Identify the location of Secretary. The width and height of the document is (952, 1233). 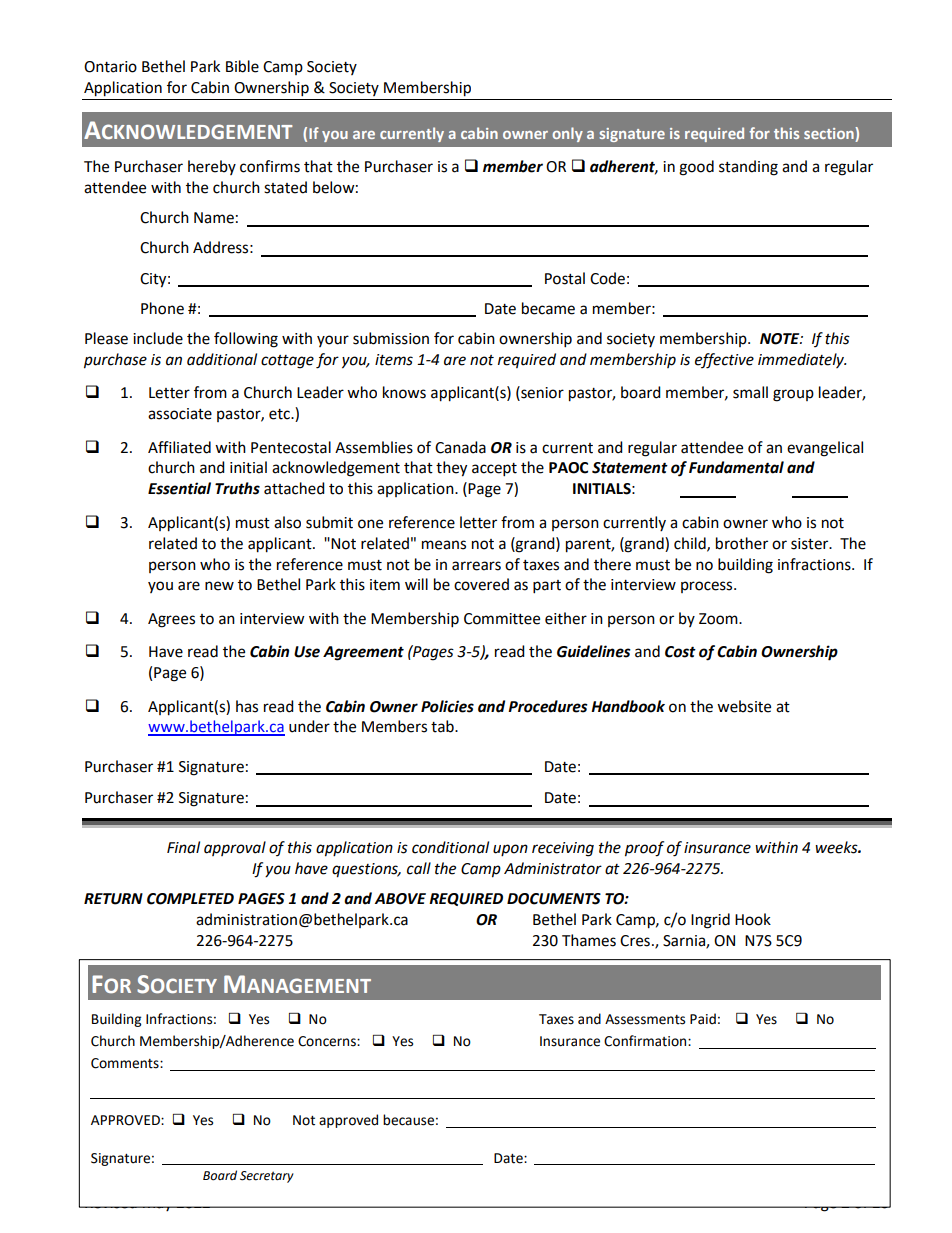
(267, 1177).
